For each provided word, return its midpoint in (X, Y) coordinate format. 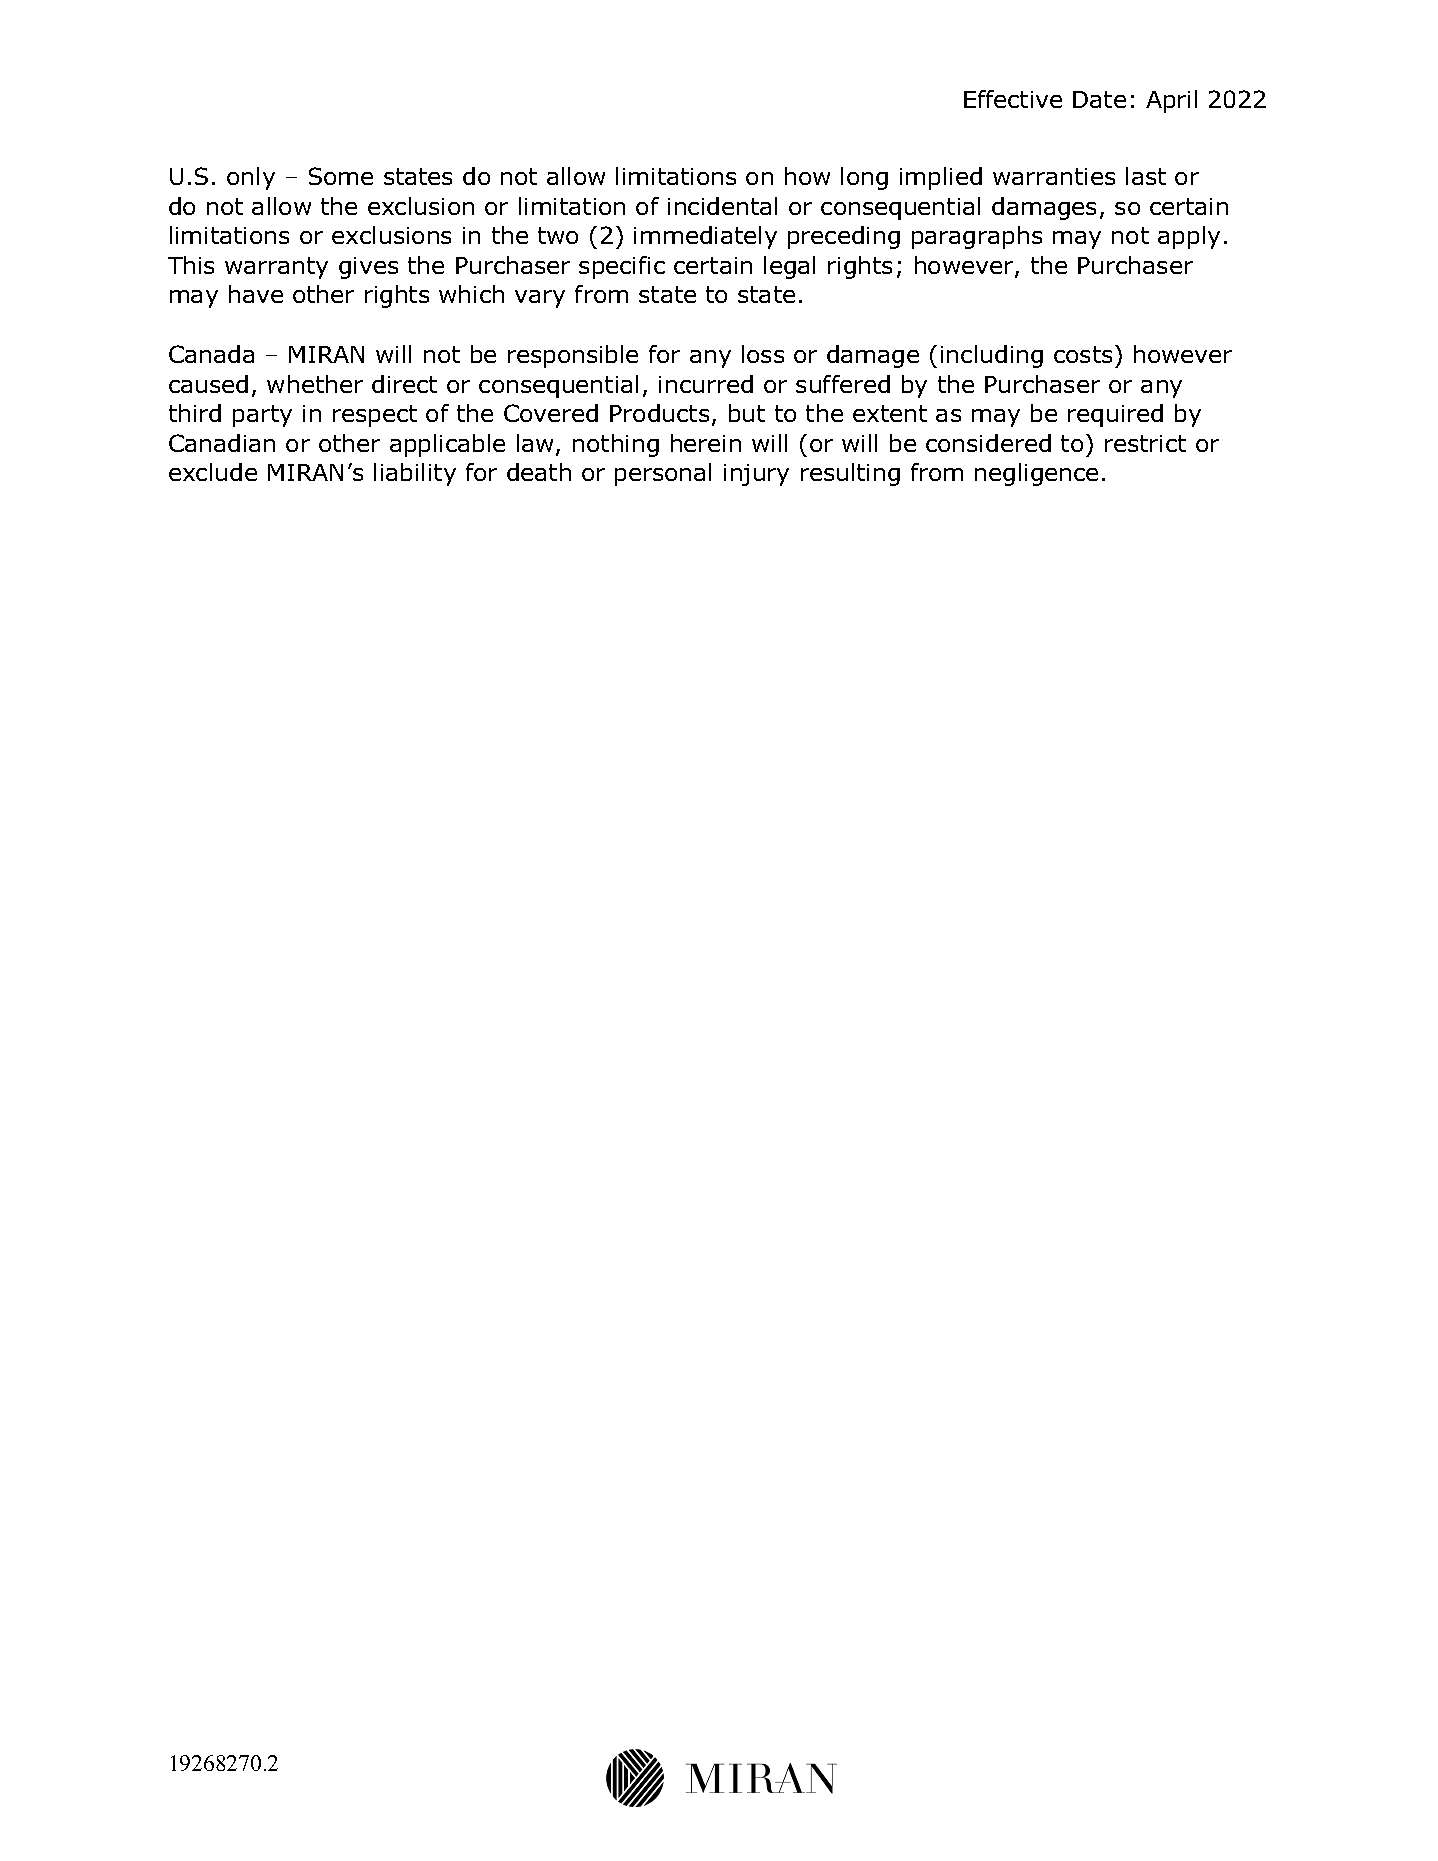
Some (341, 176)
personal (663, 474)
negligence (1036, 474)
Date (1099, 99)
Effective (1013, 99)
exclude (213, 472)
